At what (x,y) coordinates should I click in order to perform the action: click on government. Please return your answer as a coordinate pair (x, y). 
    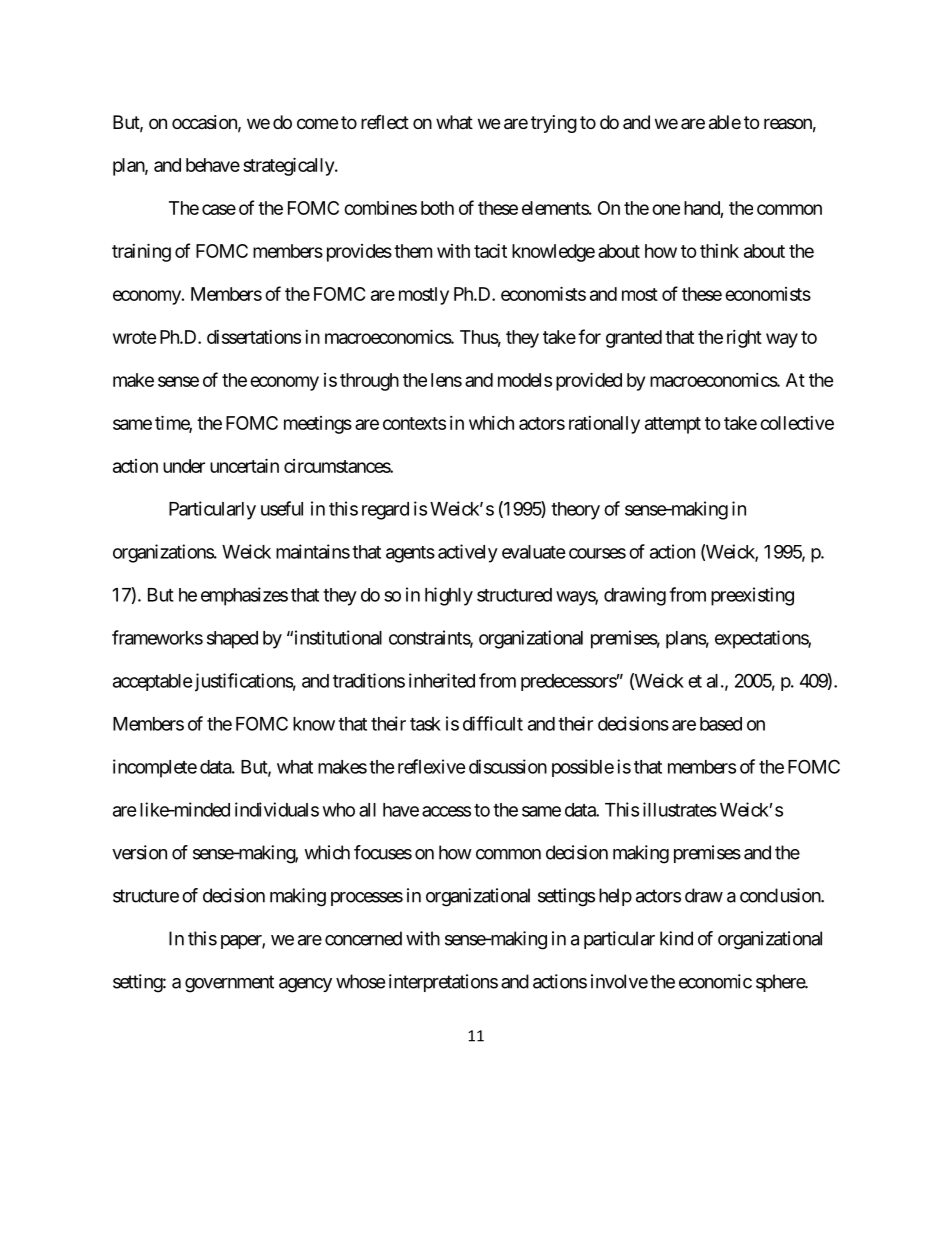
    Looking at the image, I should click on (229, 984).
